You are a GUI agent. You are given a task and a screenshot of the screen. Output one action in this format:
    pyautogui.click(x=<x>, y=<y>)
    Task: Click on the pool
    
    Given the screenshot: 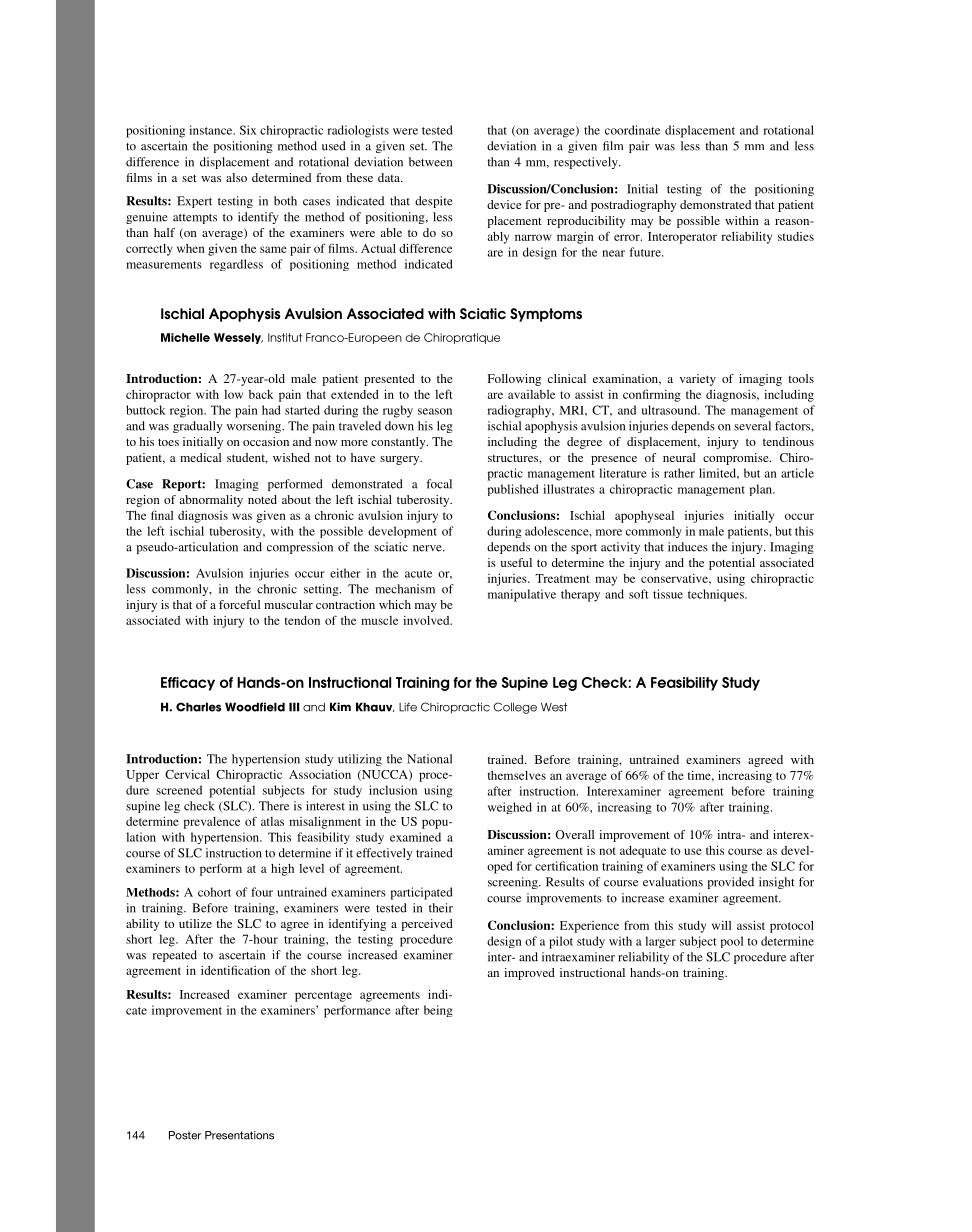 What is the action you would take?
    pyautogui.click(x=732, y=942)
